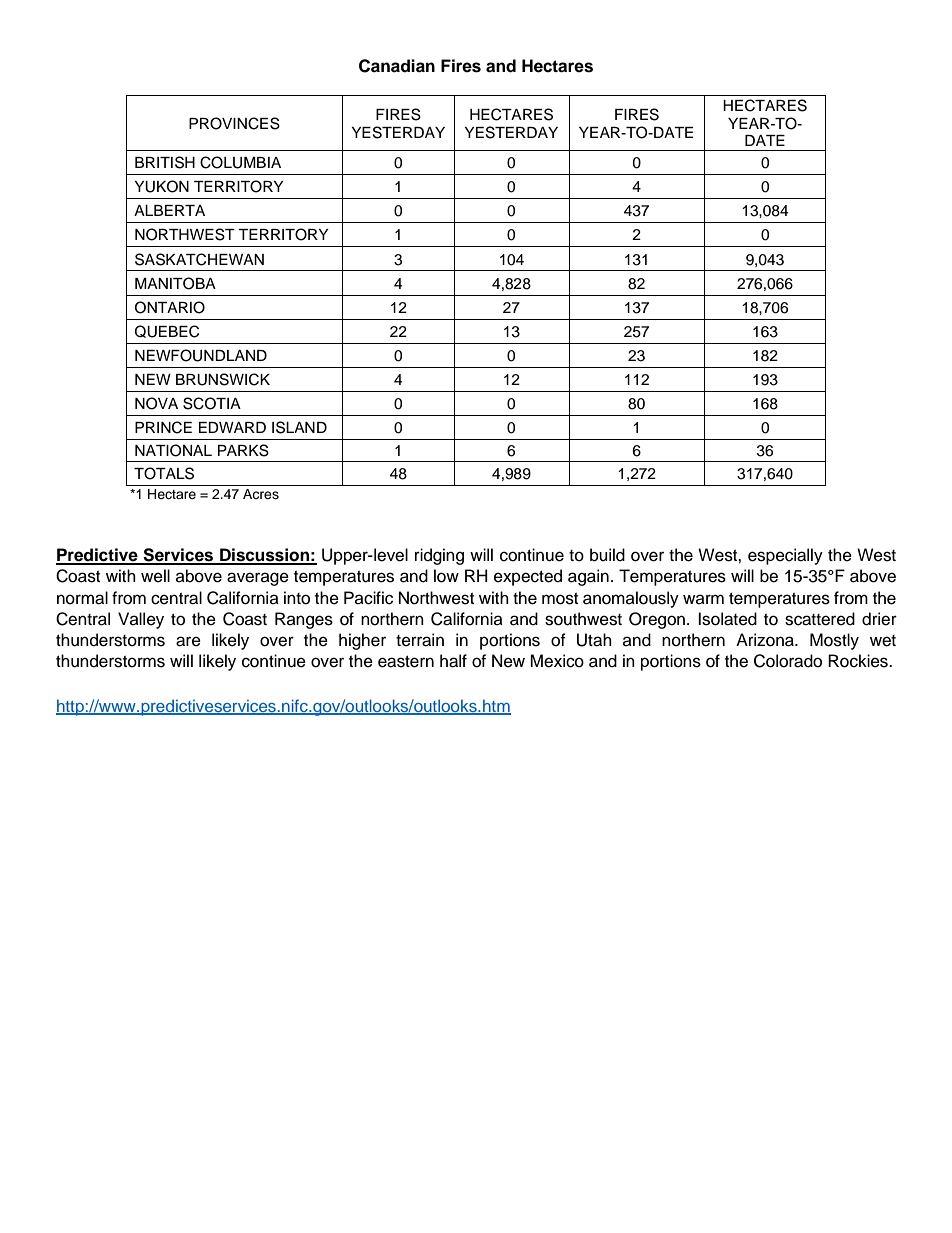  What do you see at coordinates (607, 555) in the screenshot?
I see `build` at bounding box center [607, 555].
